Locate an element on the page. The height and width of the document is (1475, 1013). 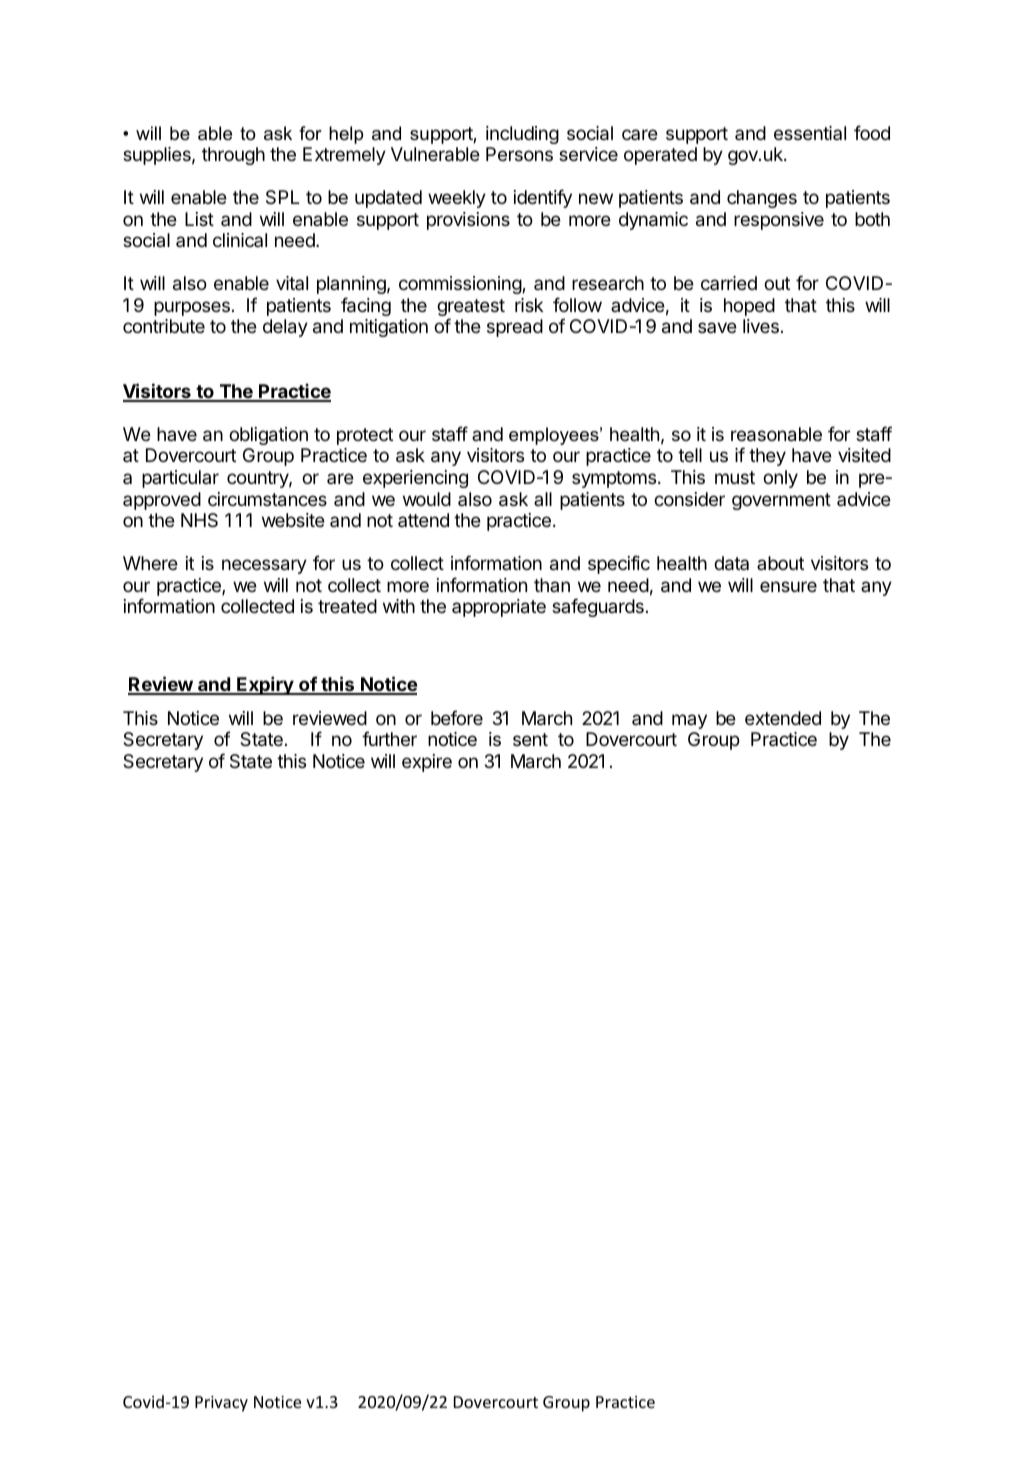
Persons is located at coordinates (519, 154).
